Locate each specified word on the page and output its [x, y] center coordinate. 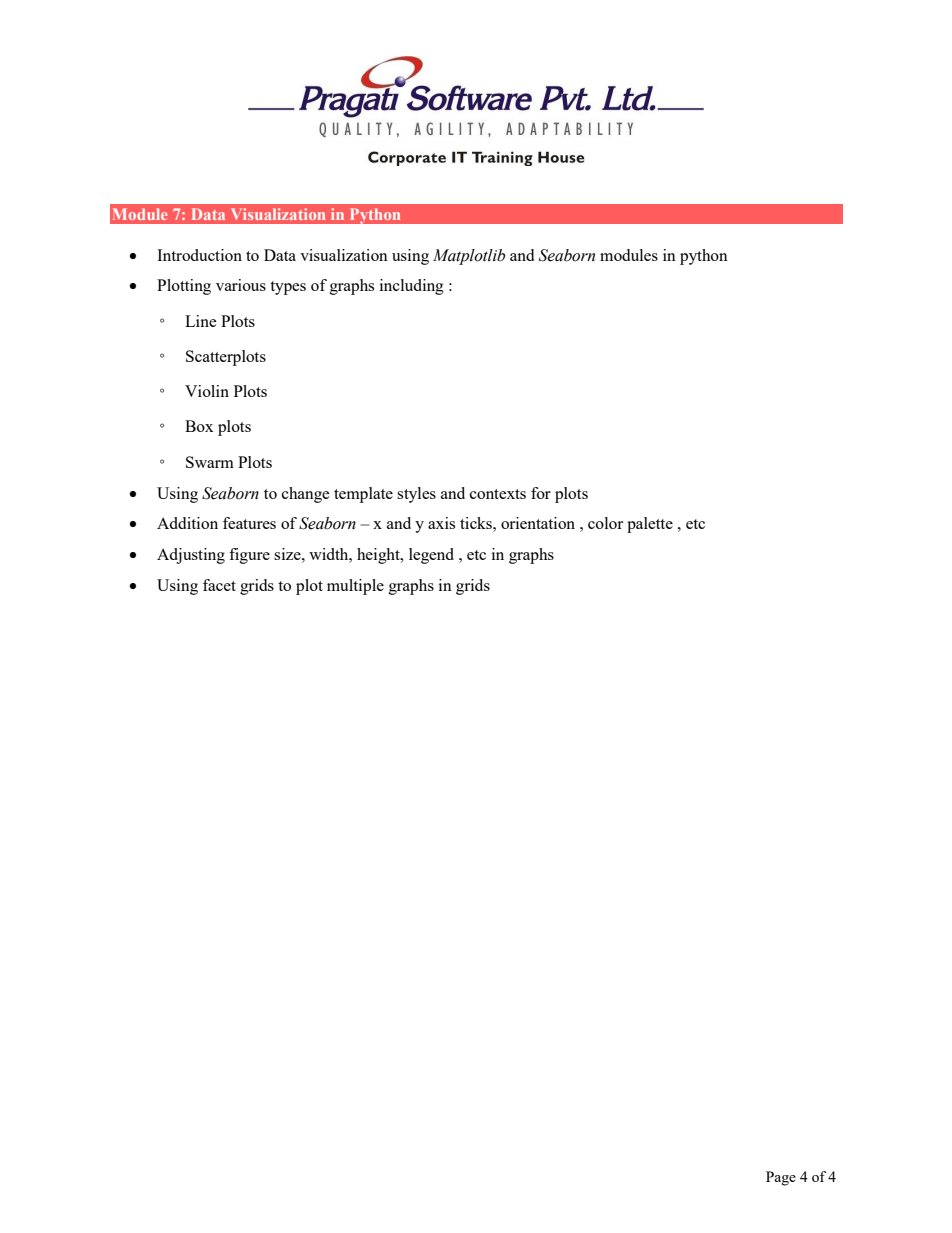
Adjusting [191, 556]
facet [219, 585]
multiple [355, 587]
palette [650, 525]
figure [249, 556]
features [249, 523]
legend [431, 556]
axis [441, 523]
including [412, 287]
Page [781, 1178]
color [605, 523]
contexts [498, 494]
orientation [538, 523]
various [241, 285]
